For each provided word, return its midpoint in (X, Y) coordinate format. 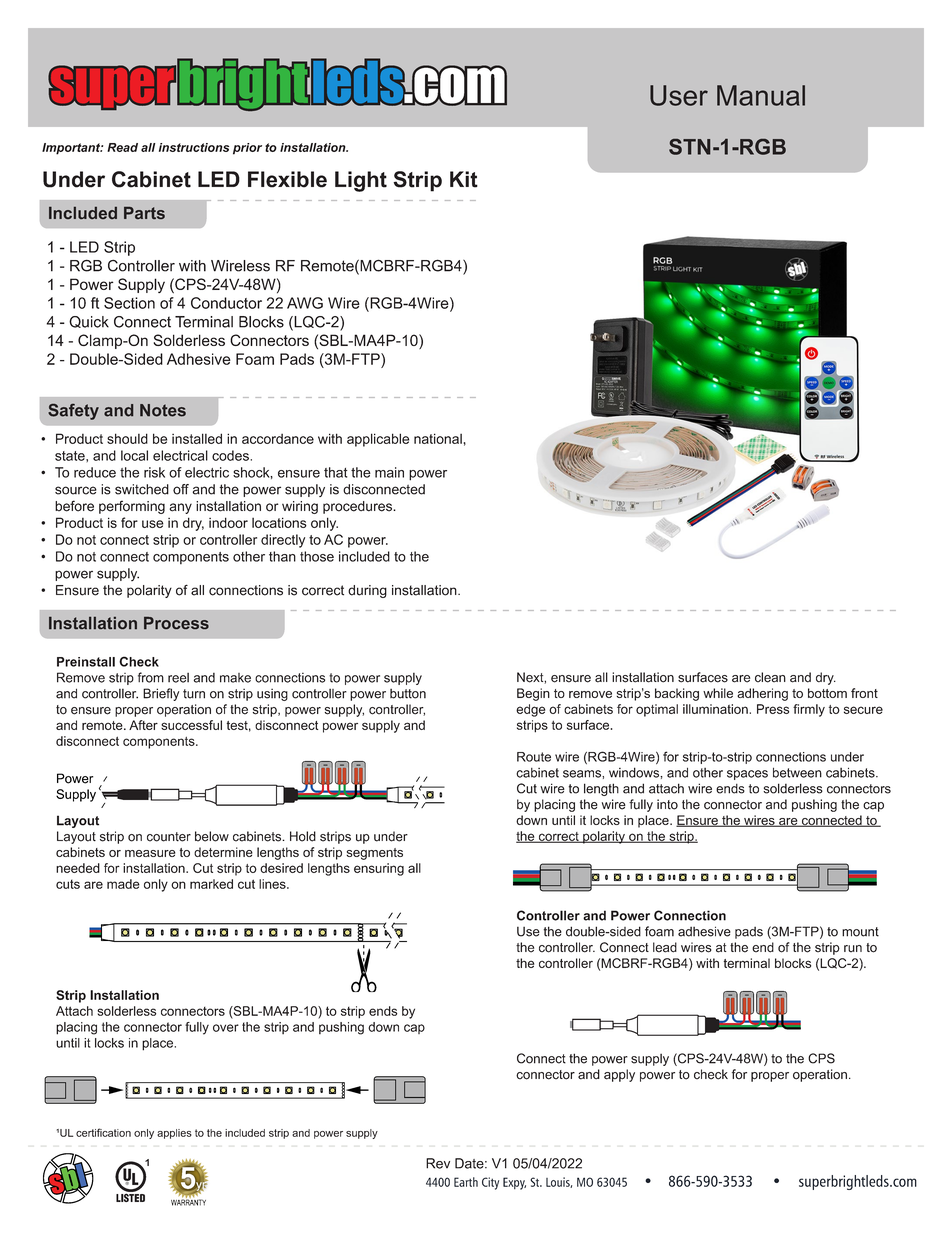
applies (174, 1134)
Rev (438, 1163)
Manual (761, 95)
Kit (464, 179)
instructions (194, 147)
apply (619, 1075)
